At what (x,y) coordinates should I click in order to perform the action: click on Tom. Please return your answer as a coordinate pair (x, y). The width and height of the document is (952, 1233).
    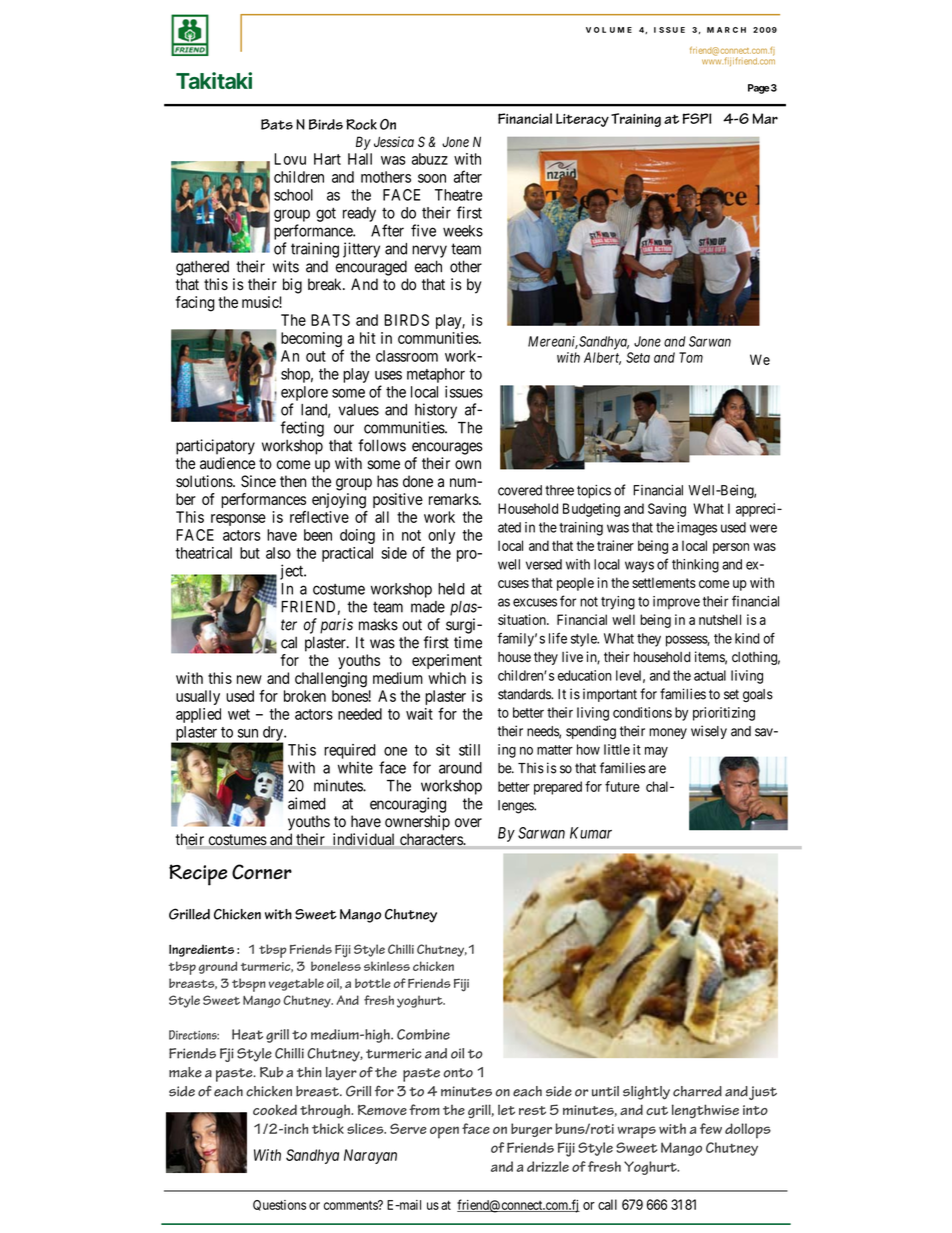
    Looking at the image, I should click on (691, 357).
